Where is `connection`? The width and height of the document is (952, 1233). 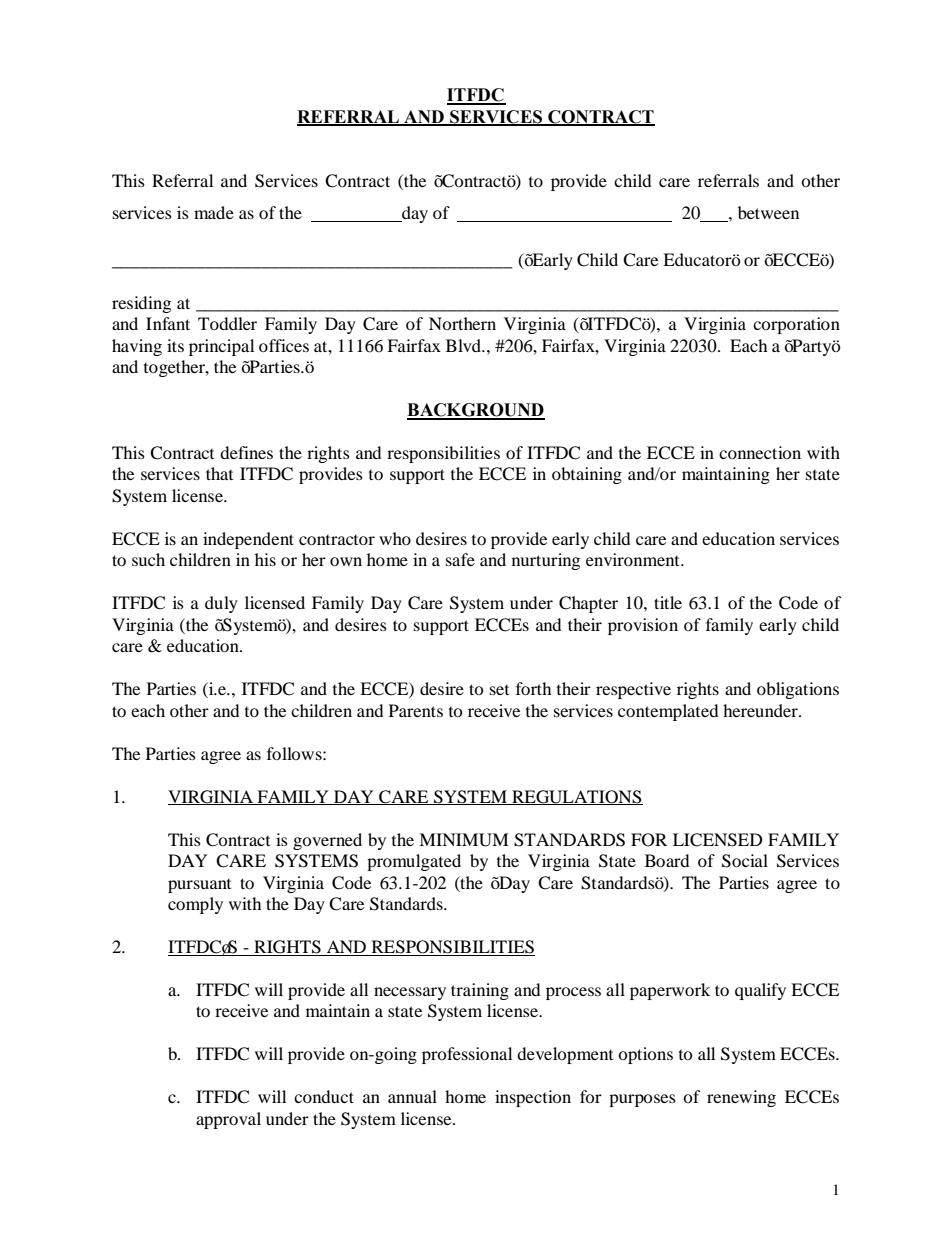 connection is located at coordinates (760, 452).
